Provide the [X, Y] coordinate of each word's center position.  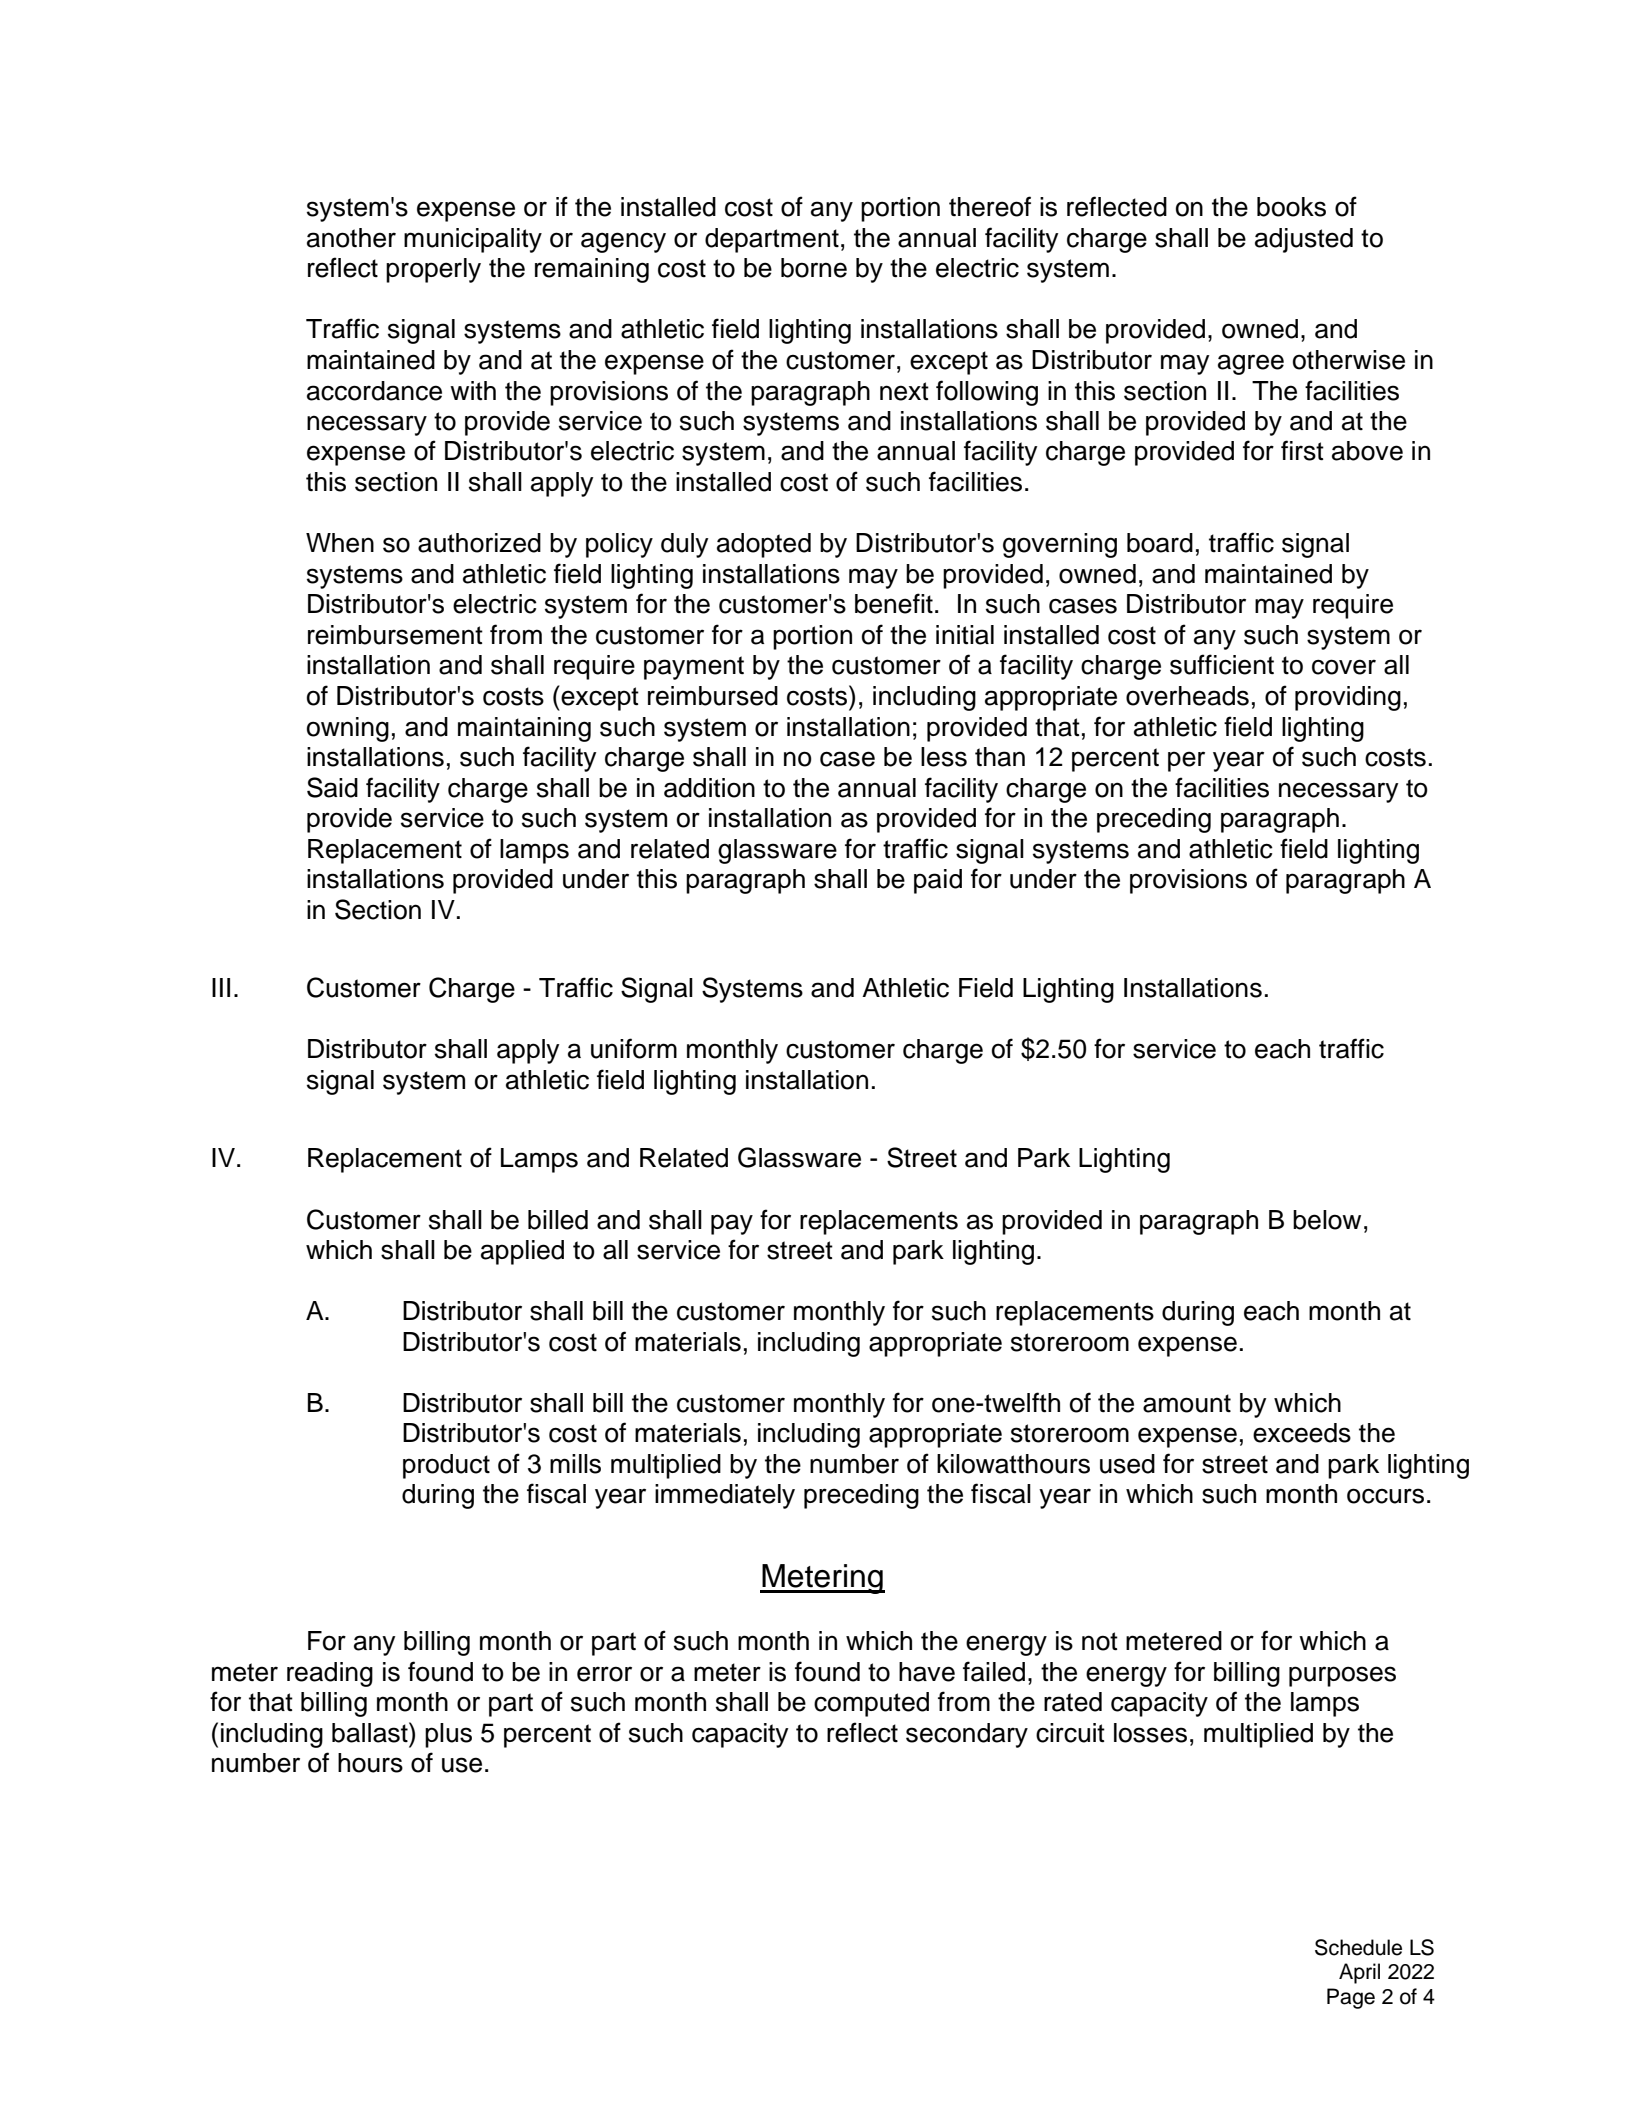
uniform [634, 1048]
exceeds [1302, 1433]
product [446, 1466]
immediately [725, 1496]
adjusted [1304, 240]
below [1327, 1220]
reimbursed [713, 696]
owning [348, 729]
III [221, 987]
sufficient [1222, 664]
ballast [371, 1732]
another [351, 238]
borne [814, 268]
